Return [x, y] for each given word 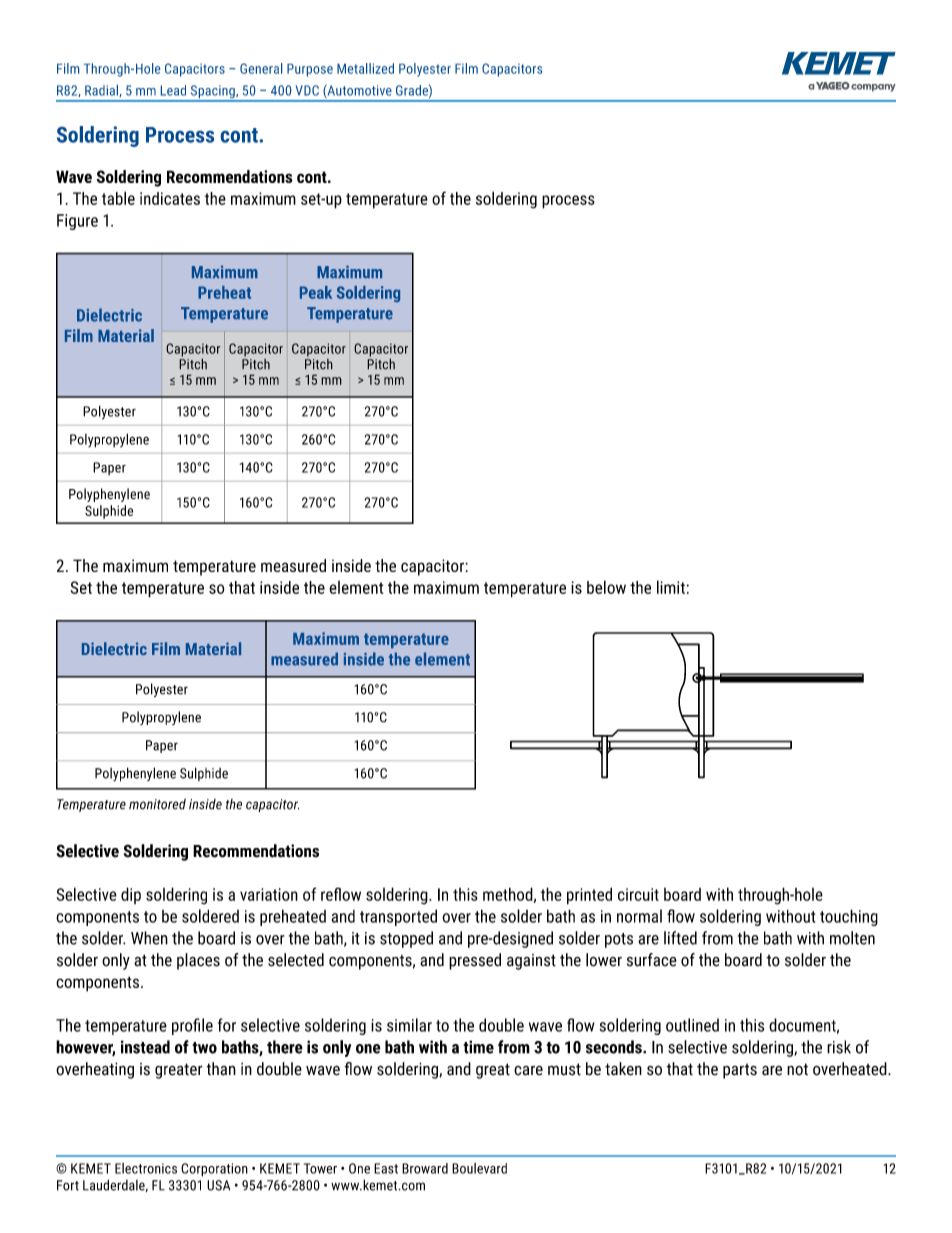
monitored [157, 804]
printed [589, 896]
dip [131, 895]
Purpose [310, 70]
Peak [316, 292]
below [606, 587]
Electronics [146, 1168]
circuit [638, 894]
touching [849, 917]
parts [740, 1071]
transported [398, 917]
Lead [173, 90]
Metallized [365, 68]
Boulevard [479, 1168]
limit [672, 587]
